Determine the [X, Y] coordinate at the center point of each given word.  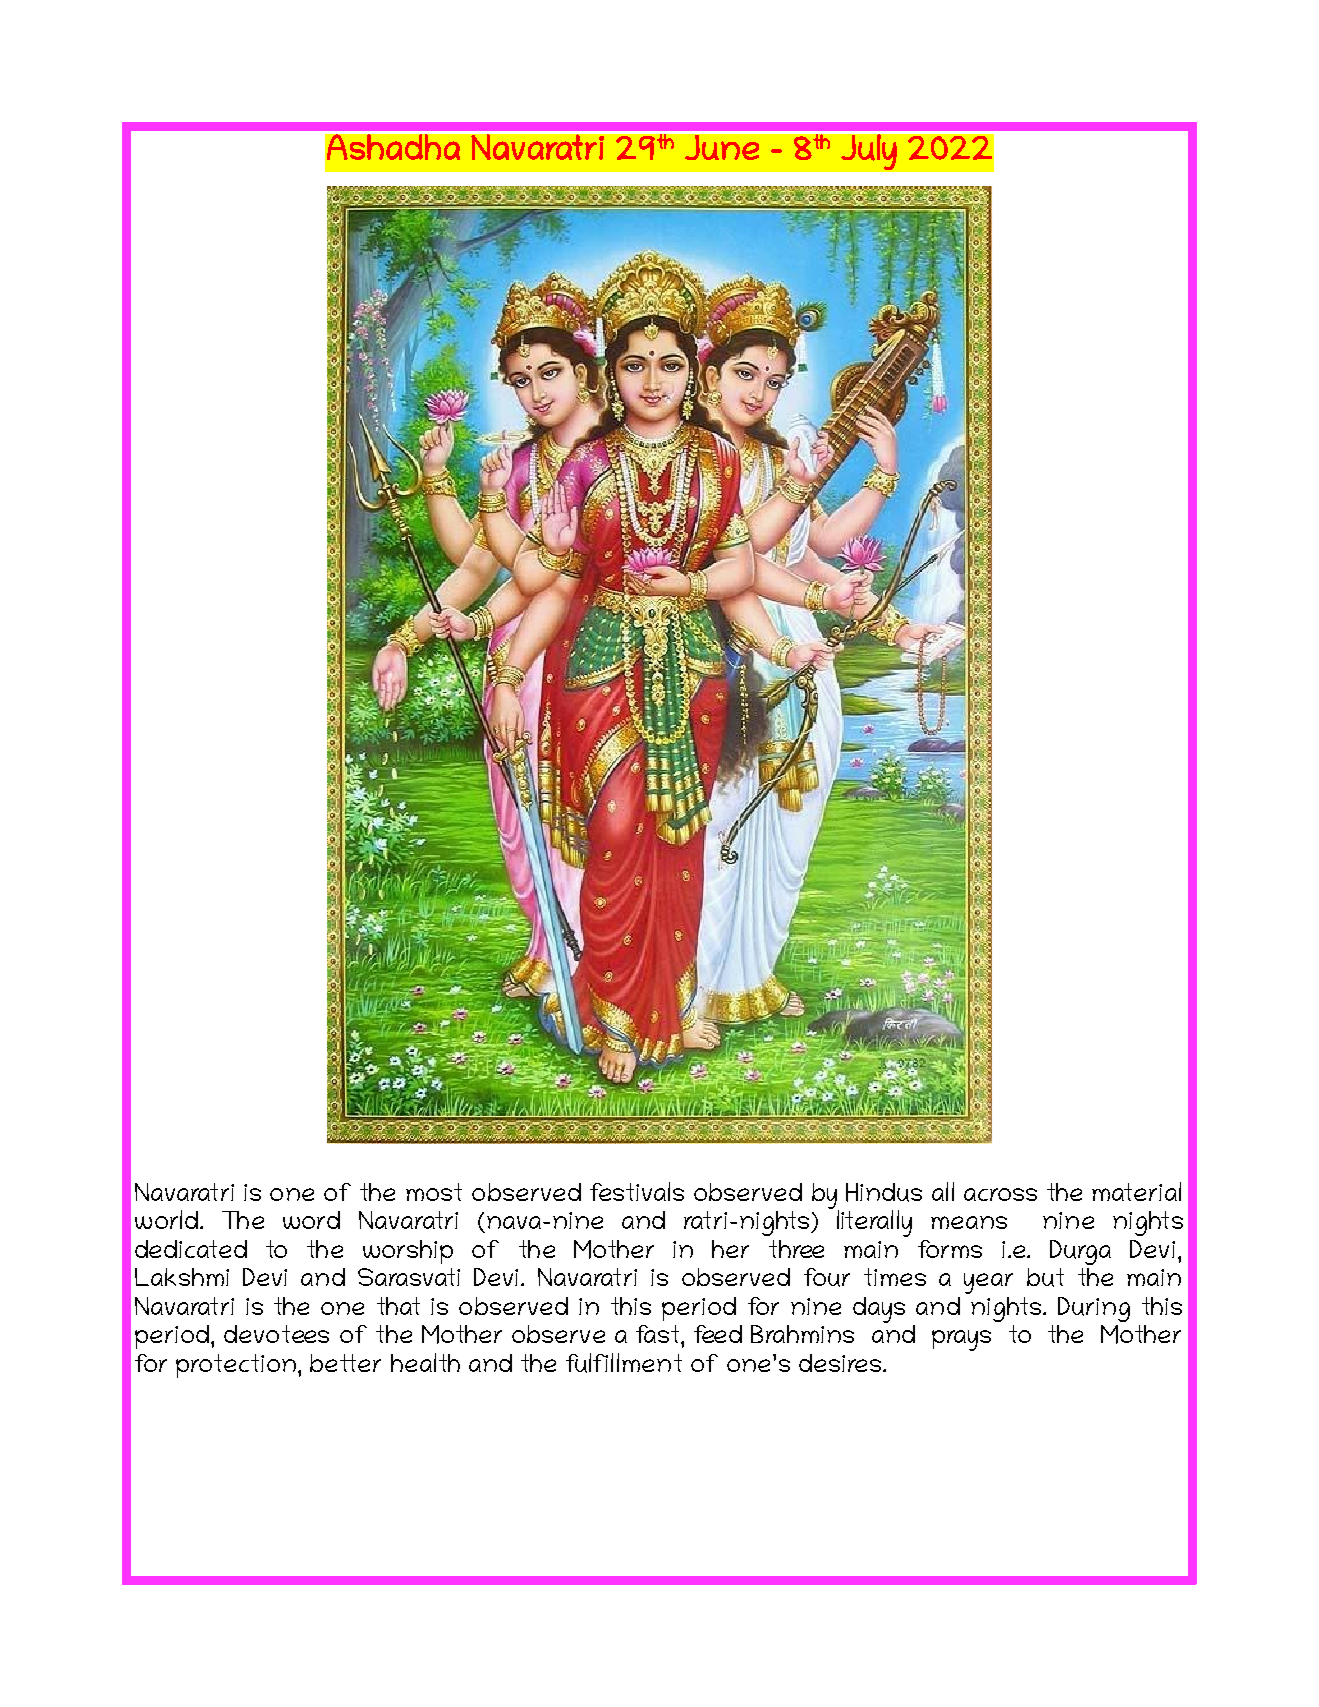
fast [657, 1334]
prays [961, 1340]
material [1136, 1191]
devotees [276, 1334]
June [722, 147]
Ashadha [393, 146]
